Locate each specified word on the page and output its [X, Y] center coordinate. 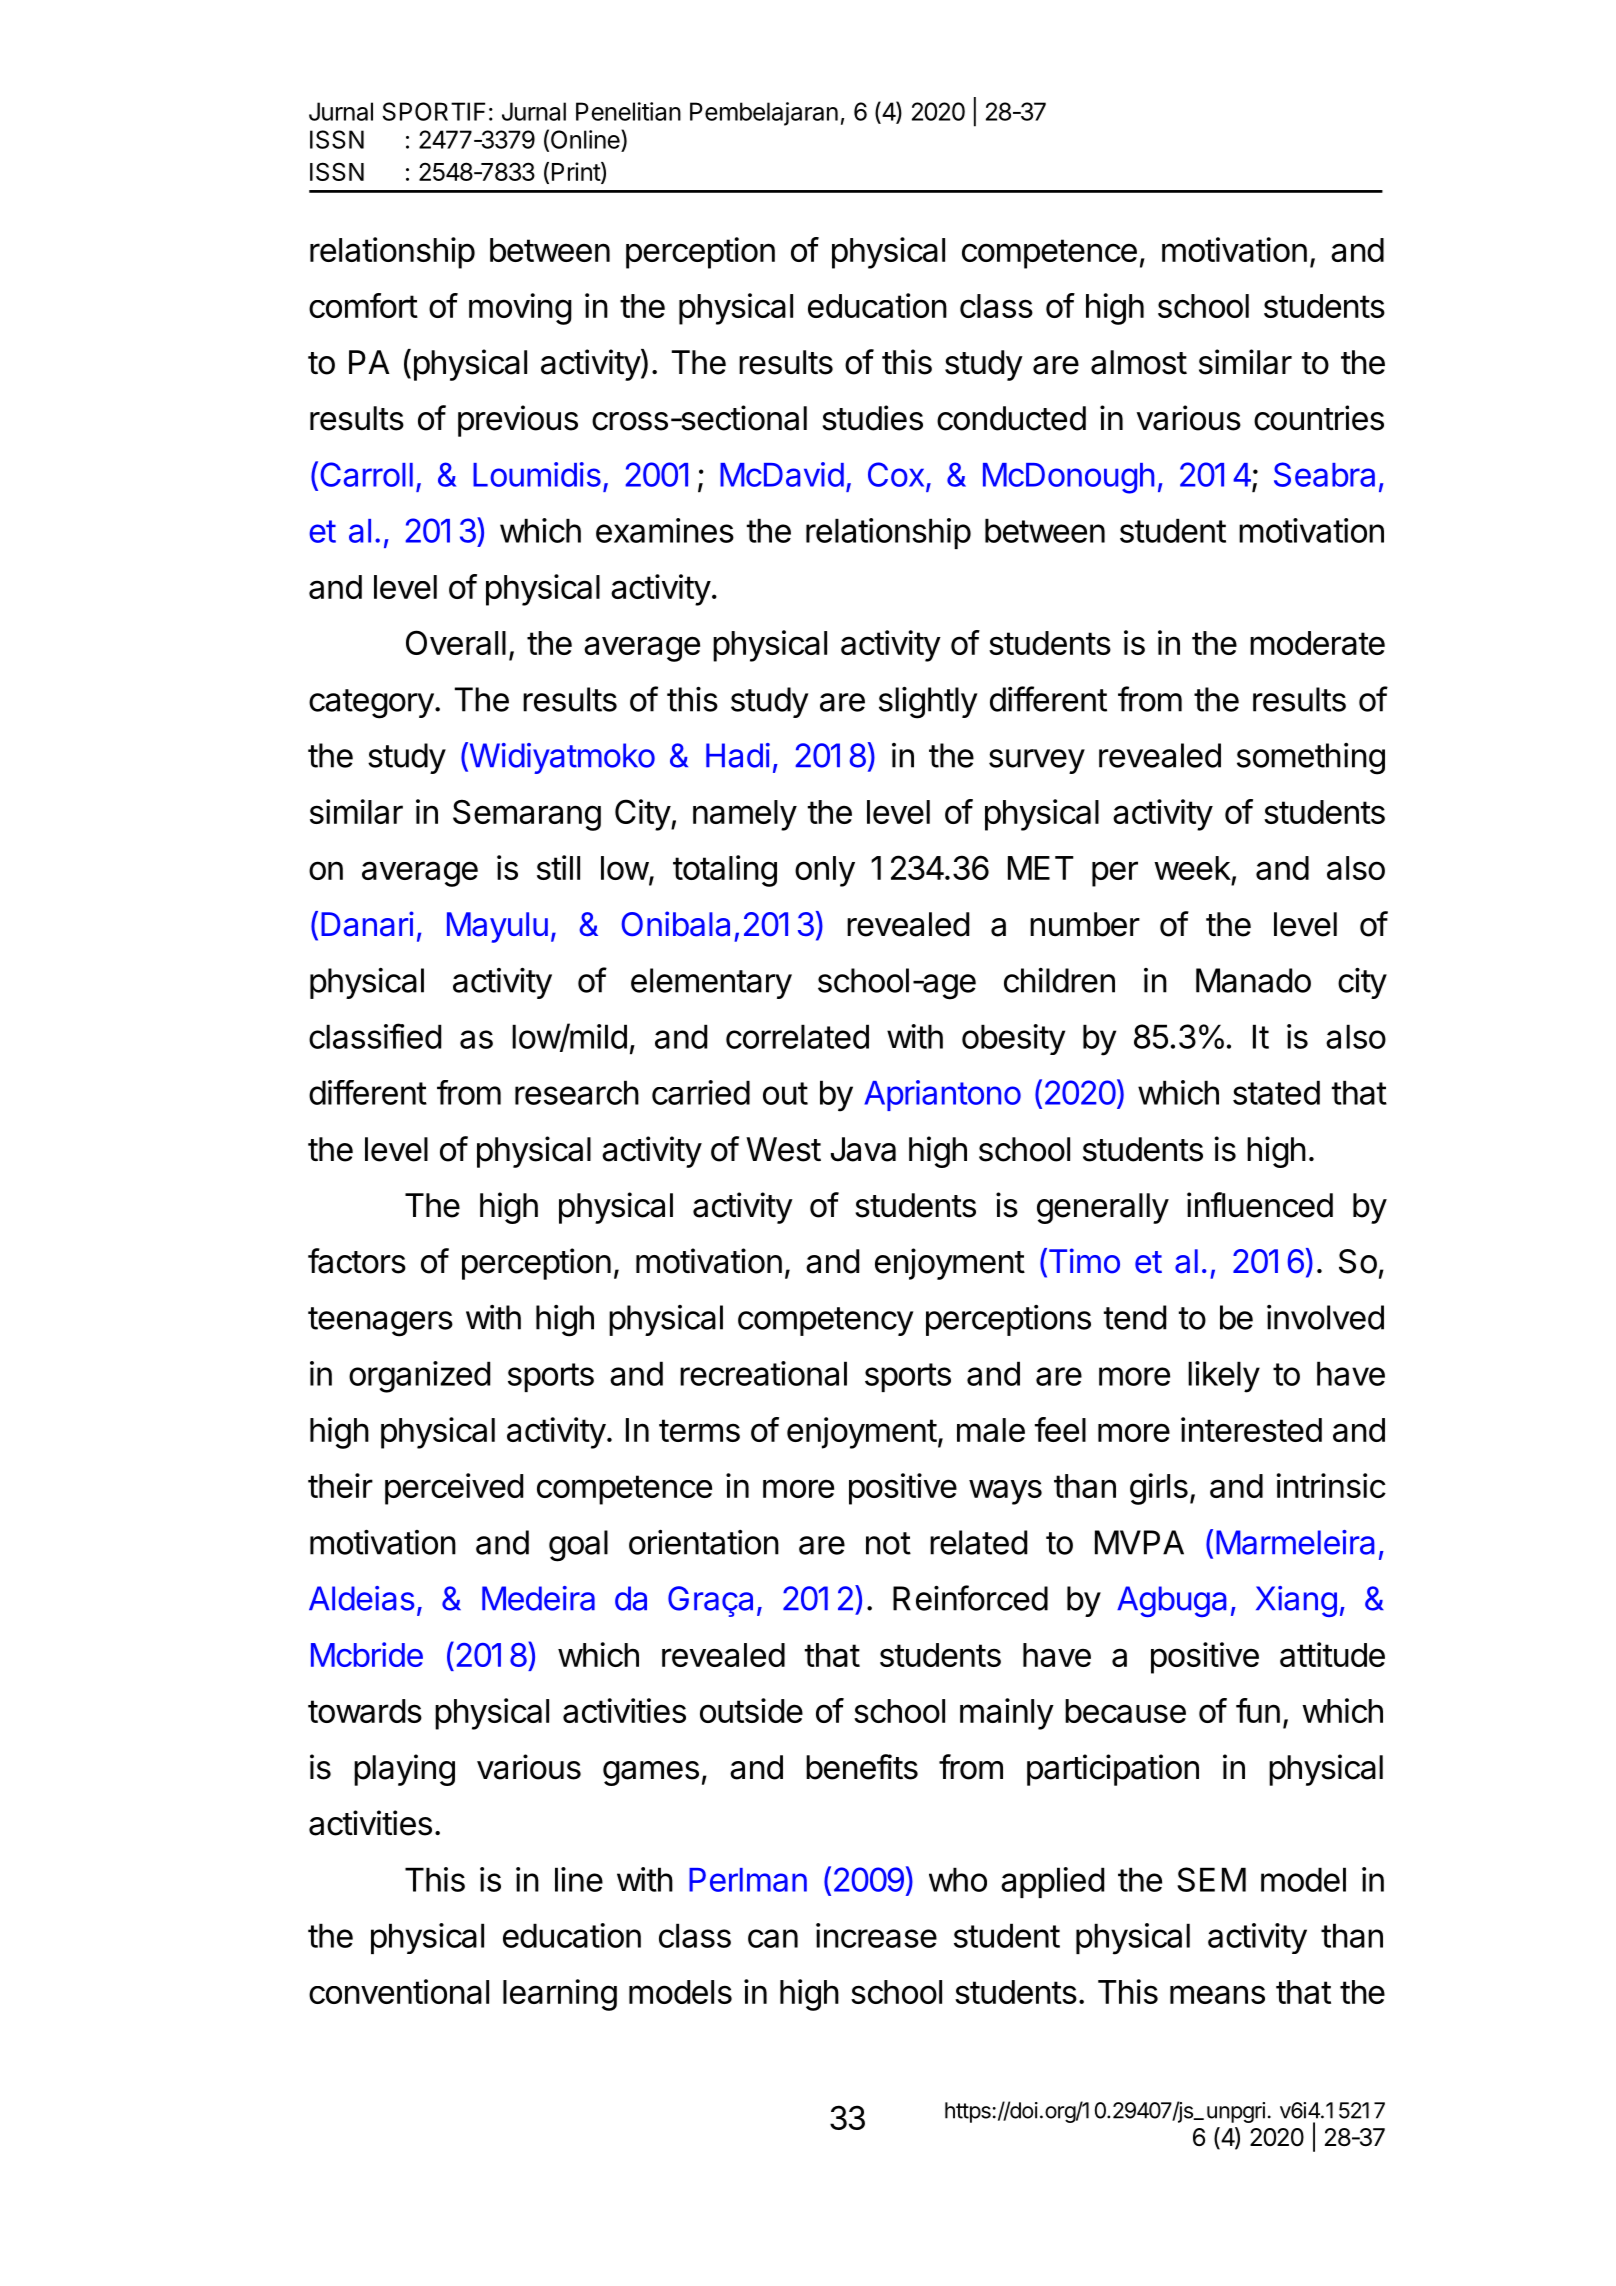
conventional [399, 1991]
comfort [363, 305]
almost [1139, 362]
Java [863, 1149]
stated [1276, 1092]
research [577, 1092]
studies [872, 418]
